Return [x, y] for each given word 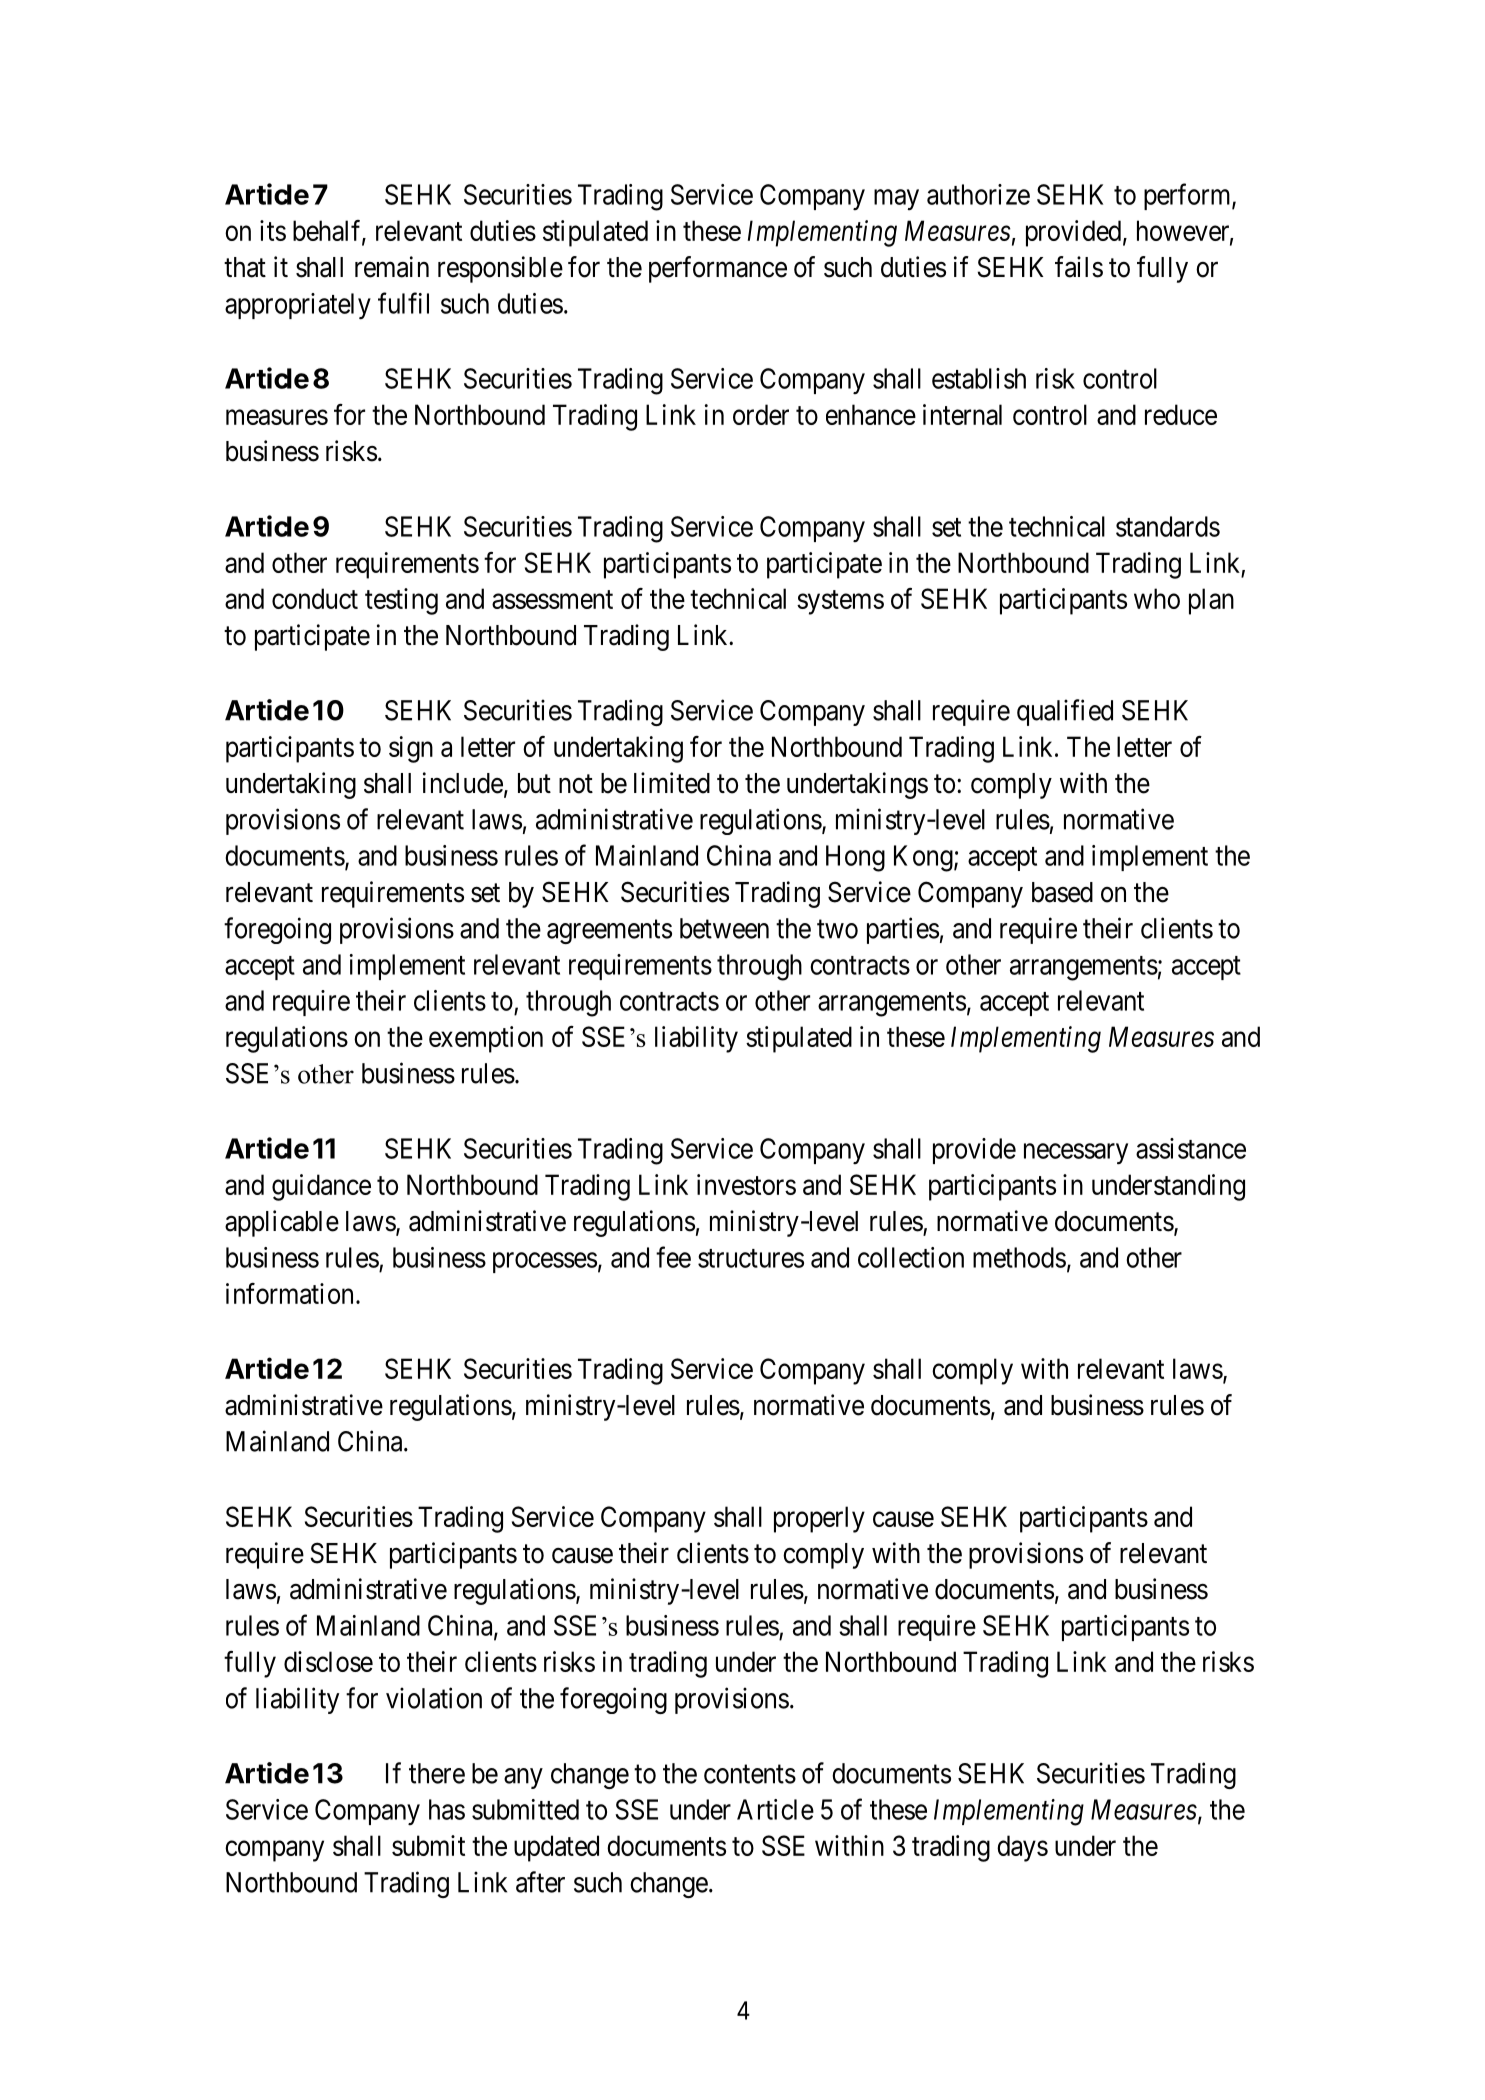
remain [392, 267]
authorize [978, 194]
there [437, 1773]
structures [751, 1258]
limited [672, 783]
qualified [1065, 712]
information [289, 1293]
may [896, 199]
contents [750, 1774]
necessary [1076, 1154]
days [1022, 1848]
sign [411, 749]
